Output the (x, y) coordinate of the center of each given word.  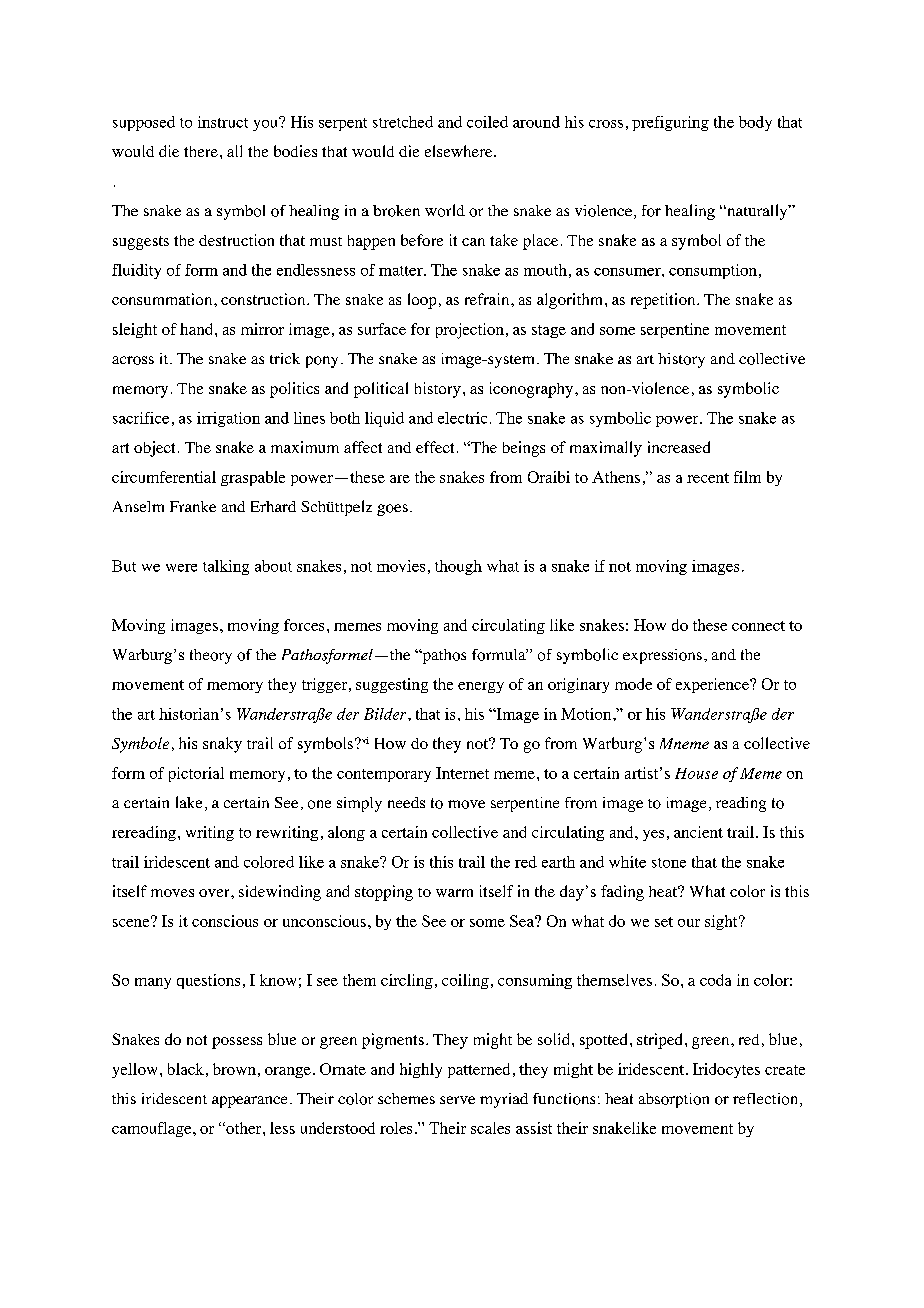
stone (669, 863)
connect (758, 626)
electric (462, 418)
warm (454, 893)
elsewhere (460, 151)
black (186, 1069)
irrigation (228, 419)
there (201, 151)
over (215, 893)
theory (211, 656)
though (458, 567)
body (755, 123)
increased (679, 447)
